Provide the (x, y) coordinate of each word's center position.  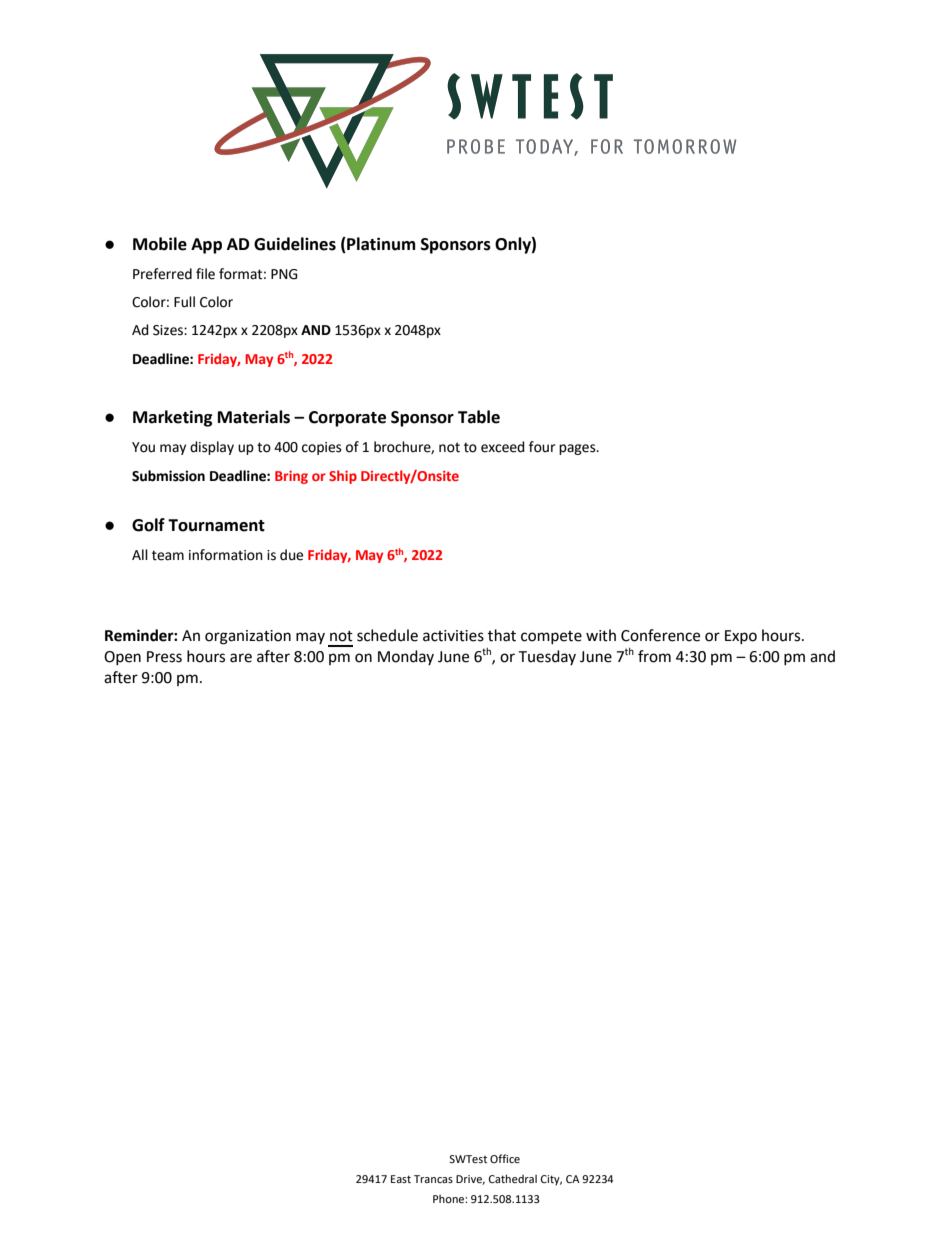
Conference (660, 635)
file (205, 274)
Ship (343, 477)
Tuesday (547, 657)
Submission (168, 476)
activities (453, 636)
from (654, 656)
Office (505, 1158)
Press (164, 657)
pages (578, 449)
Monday (406, 657)
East (401, 1179)
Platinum (380, 244)
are (241, 658)
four (542, 447)
